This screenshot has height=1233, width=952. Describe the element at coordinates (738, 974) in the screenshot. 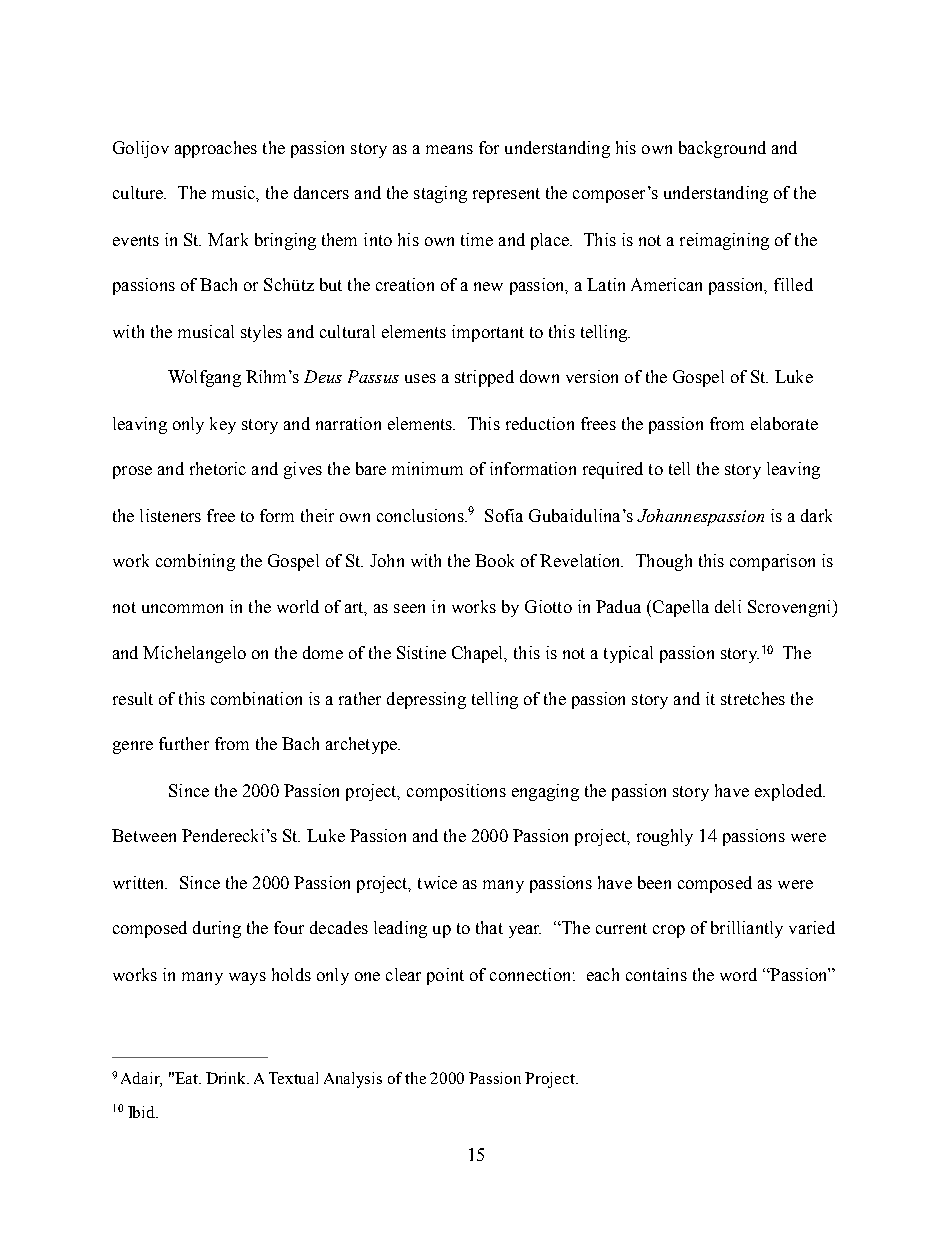

I see `word` at that location.
